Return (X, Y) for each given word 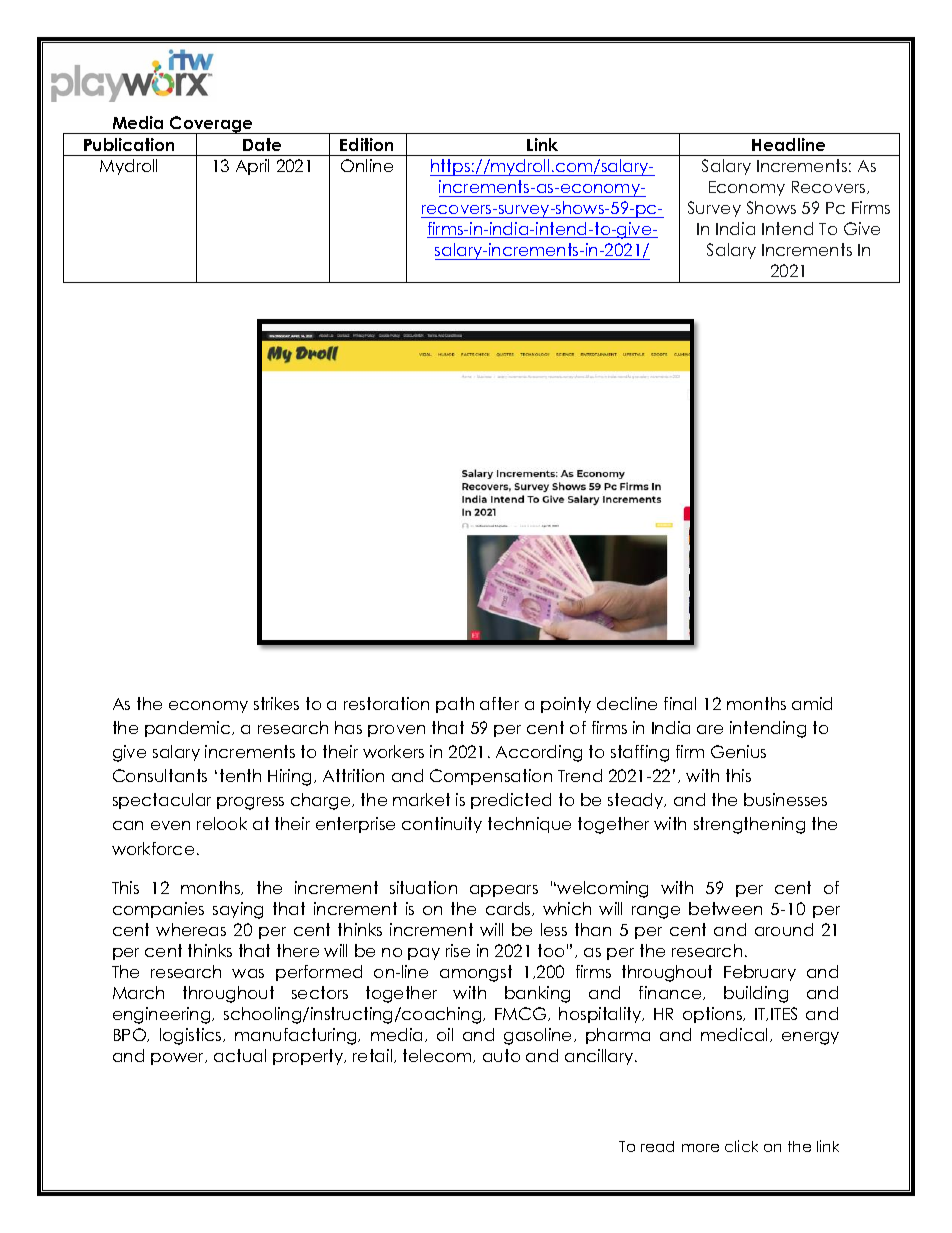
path (455, 705)
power (179, 1059)
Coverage (212, 125)
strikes (276, 703)
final (680, 703)
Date (262, 144)
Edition (366, 144)
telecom (438, 1056)
